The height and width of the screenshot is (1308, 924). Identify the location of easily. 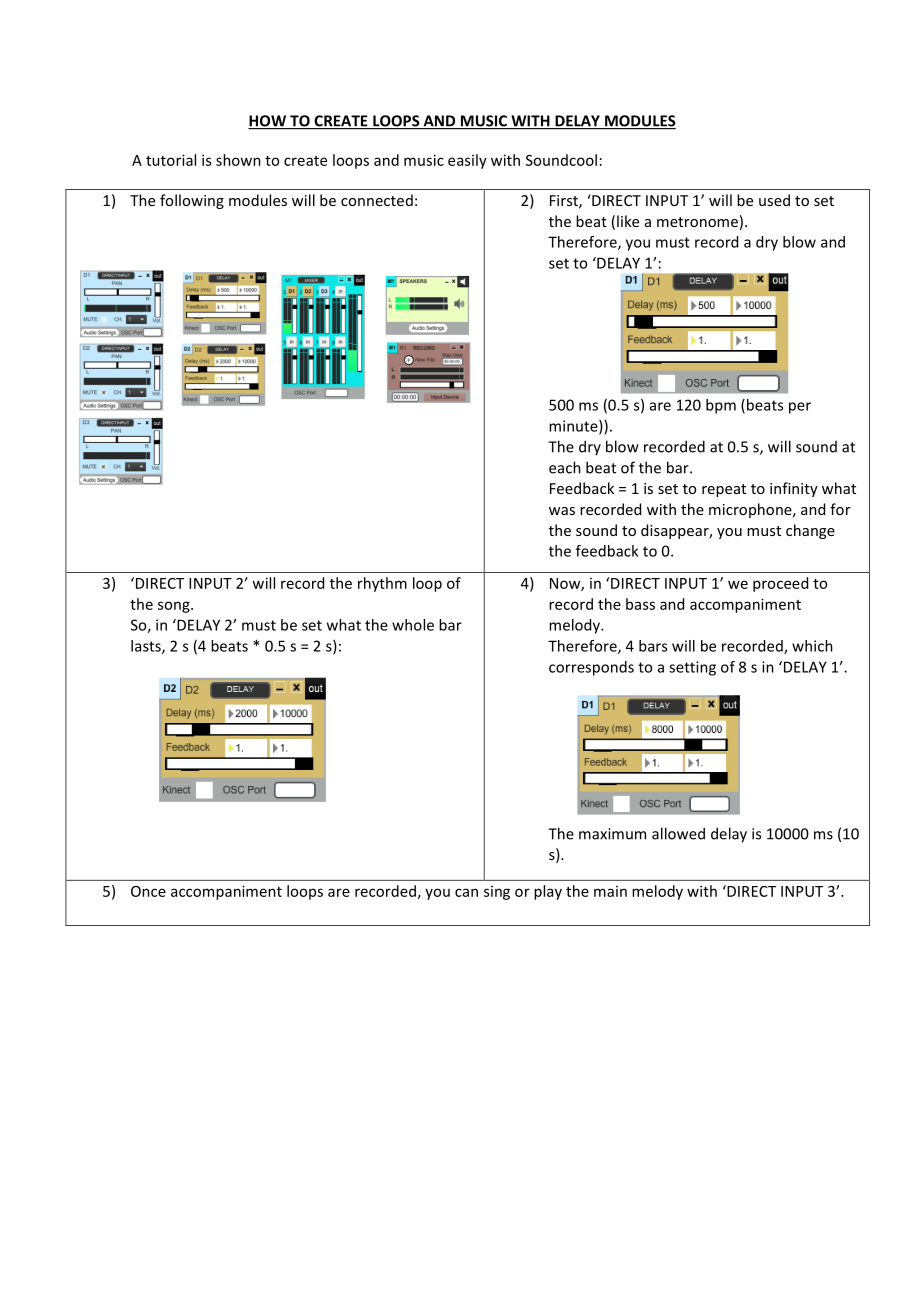
(467, 161).
